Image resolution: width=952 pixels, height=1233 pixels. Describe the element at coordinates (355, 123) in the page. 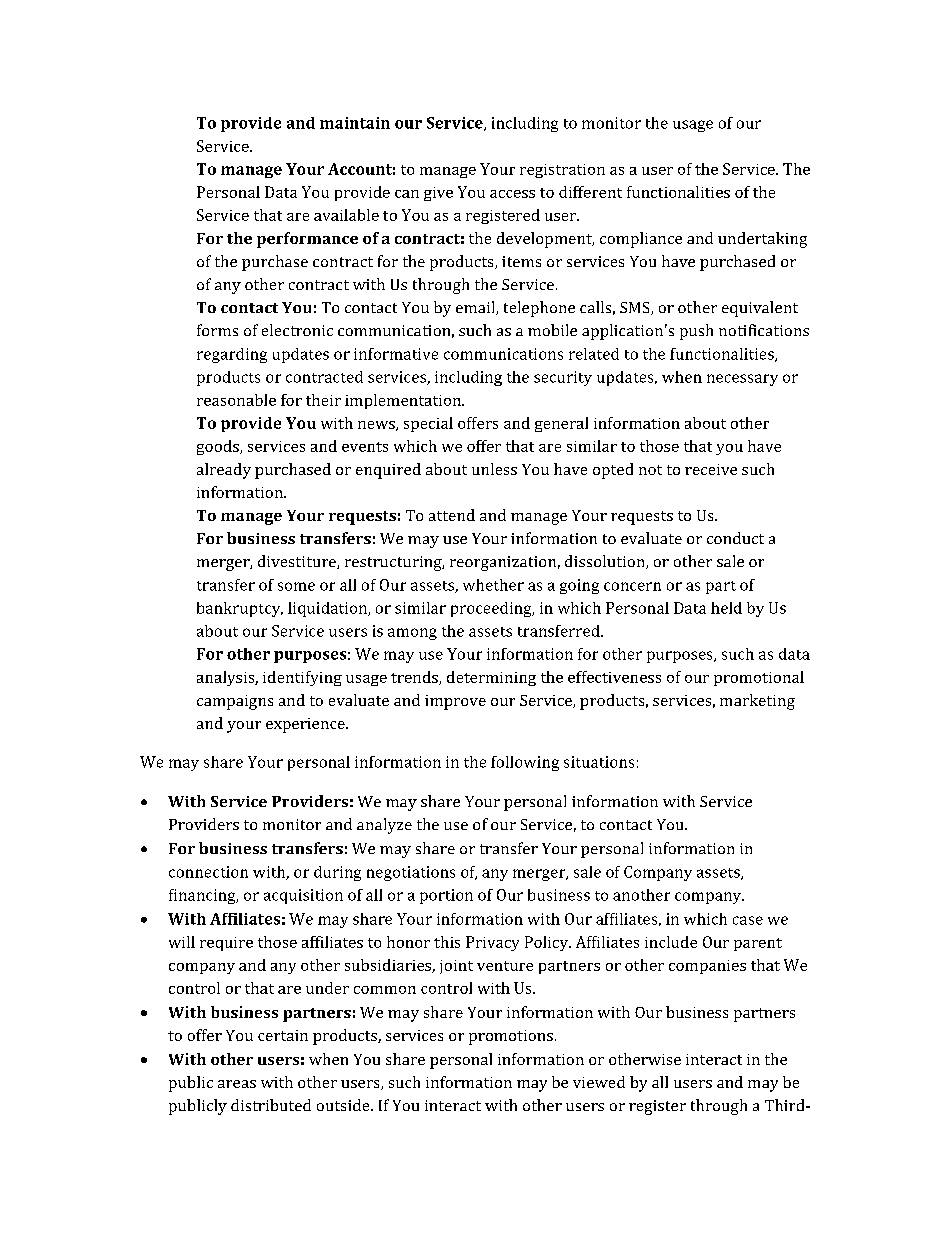

I see `maintain` at that location.
